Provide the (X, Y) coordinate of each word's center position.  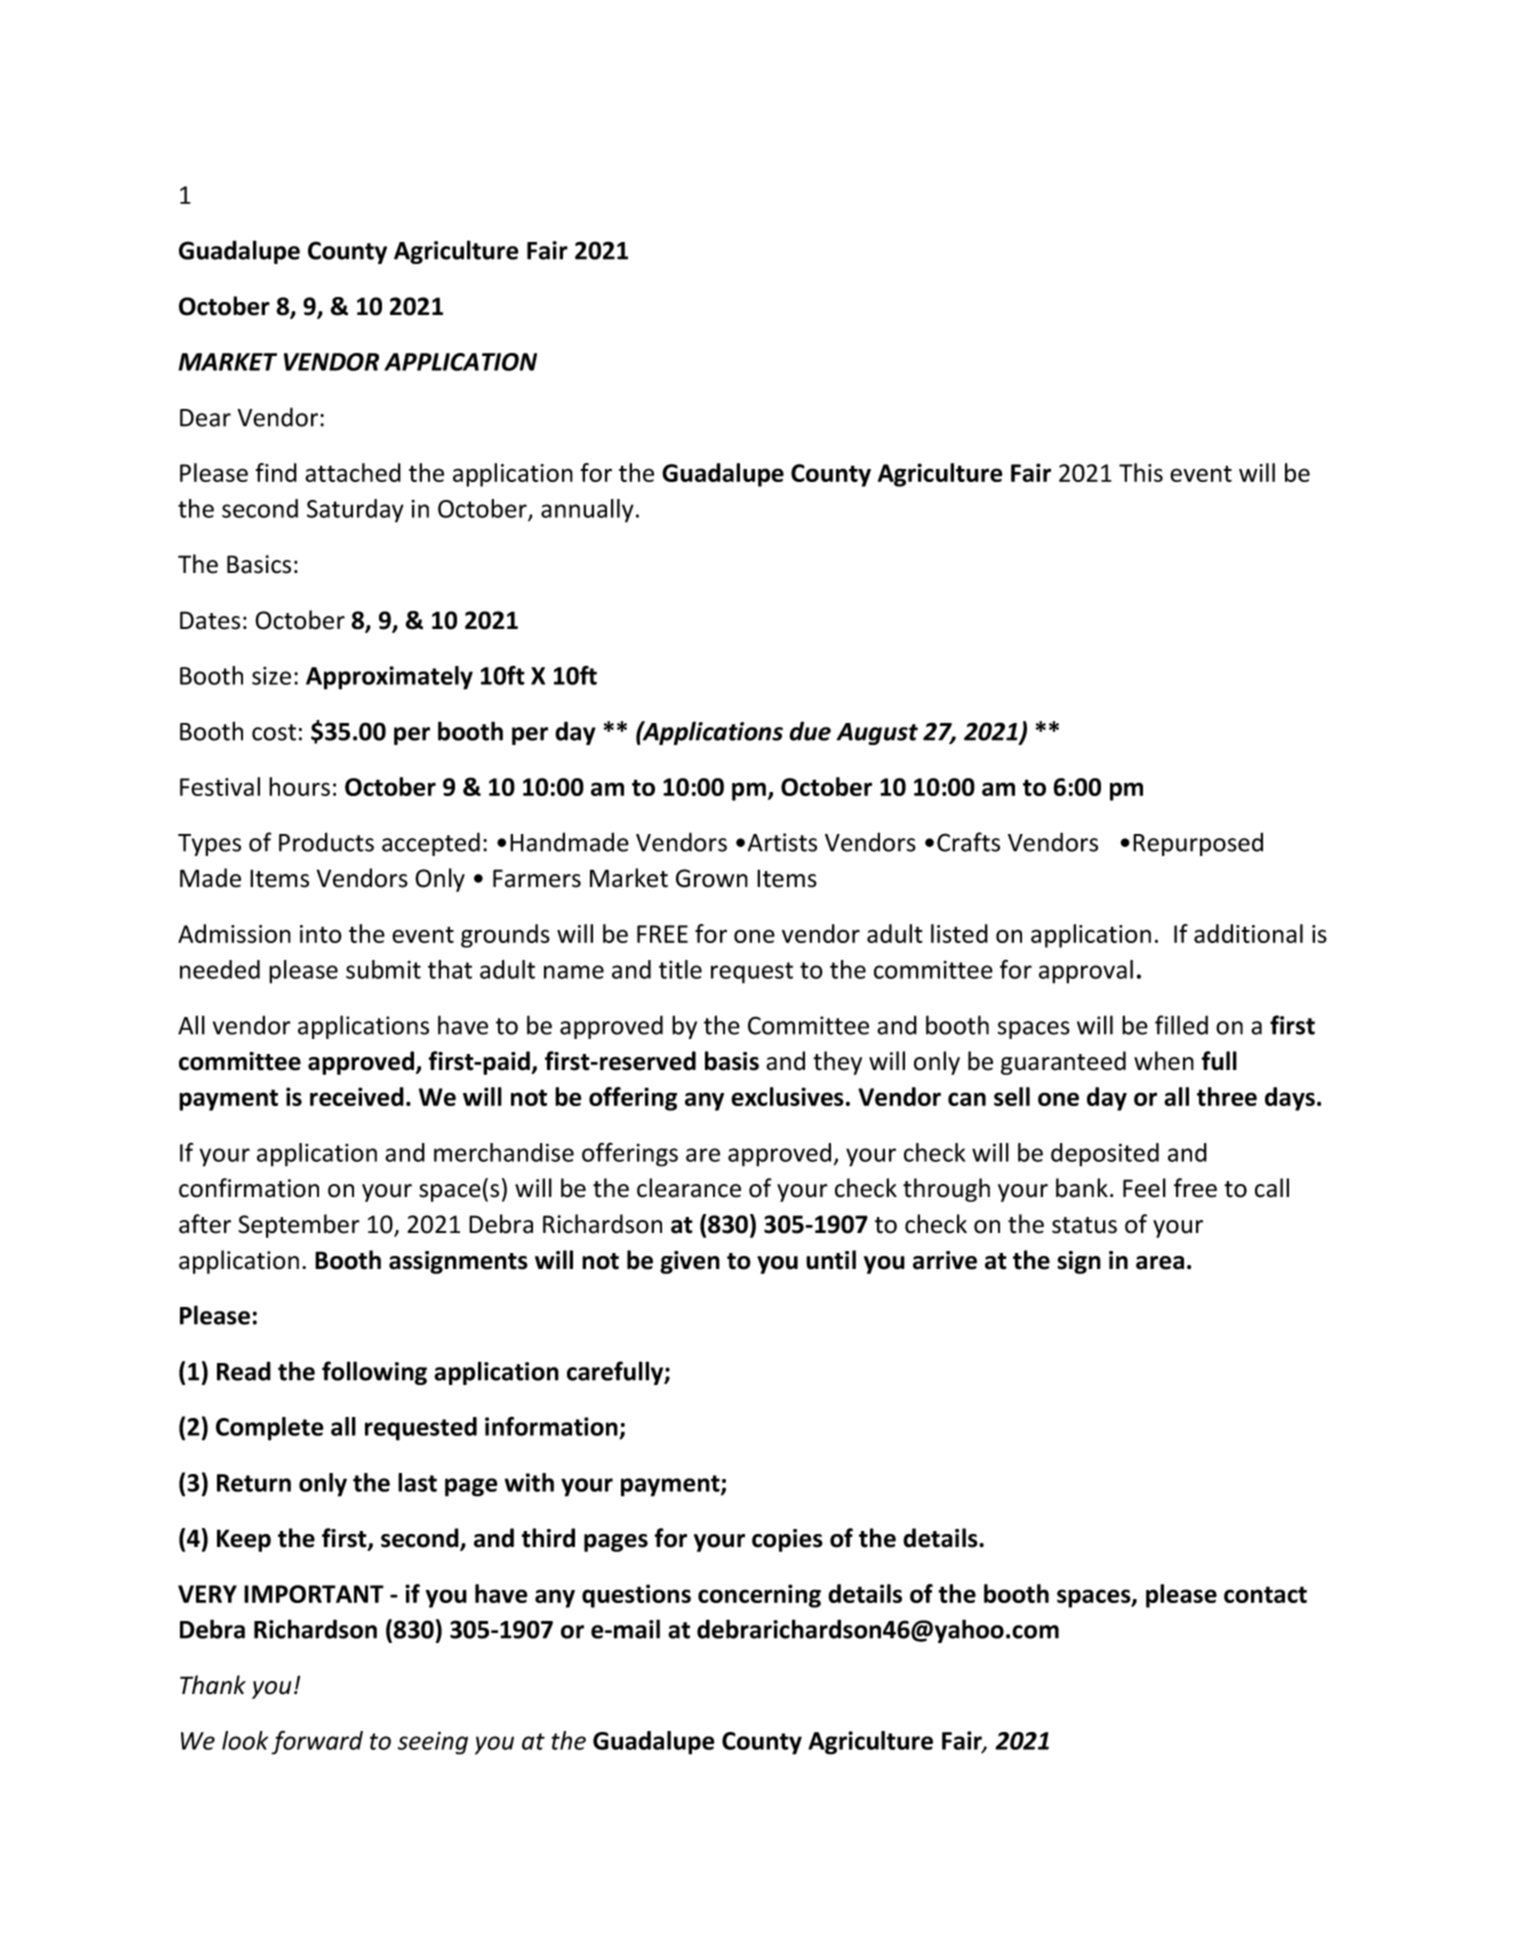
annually (587, 511)
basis (732, 1061)
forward (317, 1743)
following (374, 1373)
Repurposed (1198, 844)
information (551, 1426)
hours (299, 786)
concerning (759, 1596)
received (357, 1096)
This (1141, 472)
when (1164, 1061)
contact (1265, 1594)
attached (353, 472)
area (1160, 1263)
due (810, 731)
